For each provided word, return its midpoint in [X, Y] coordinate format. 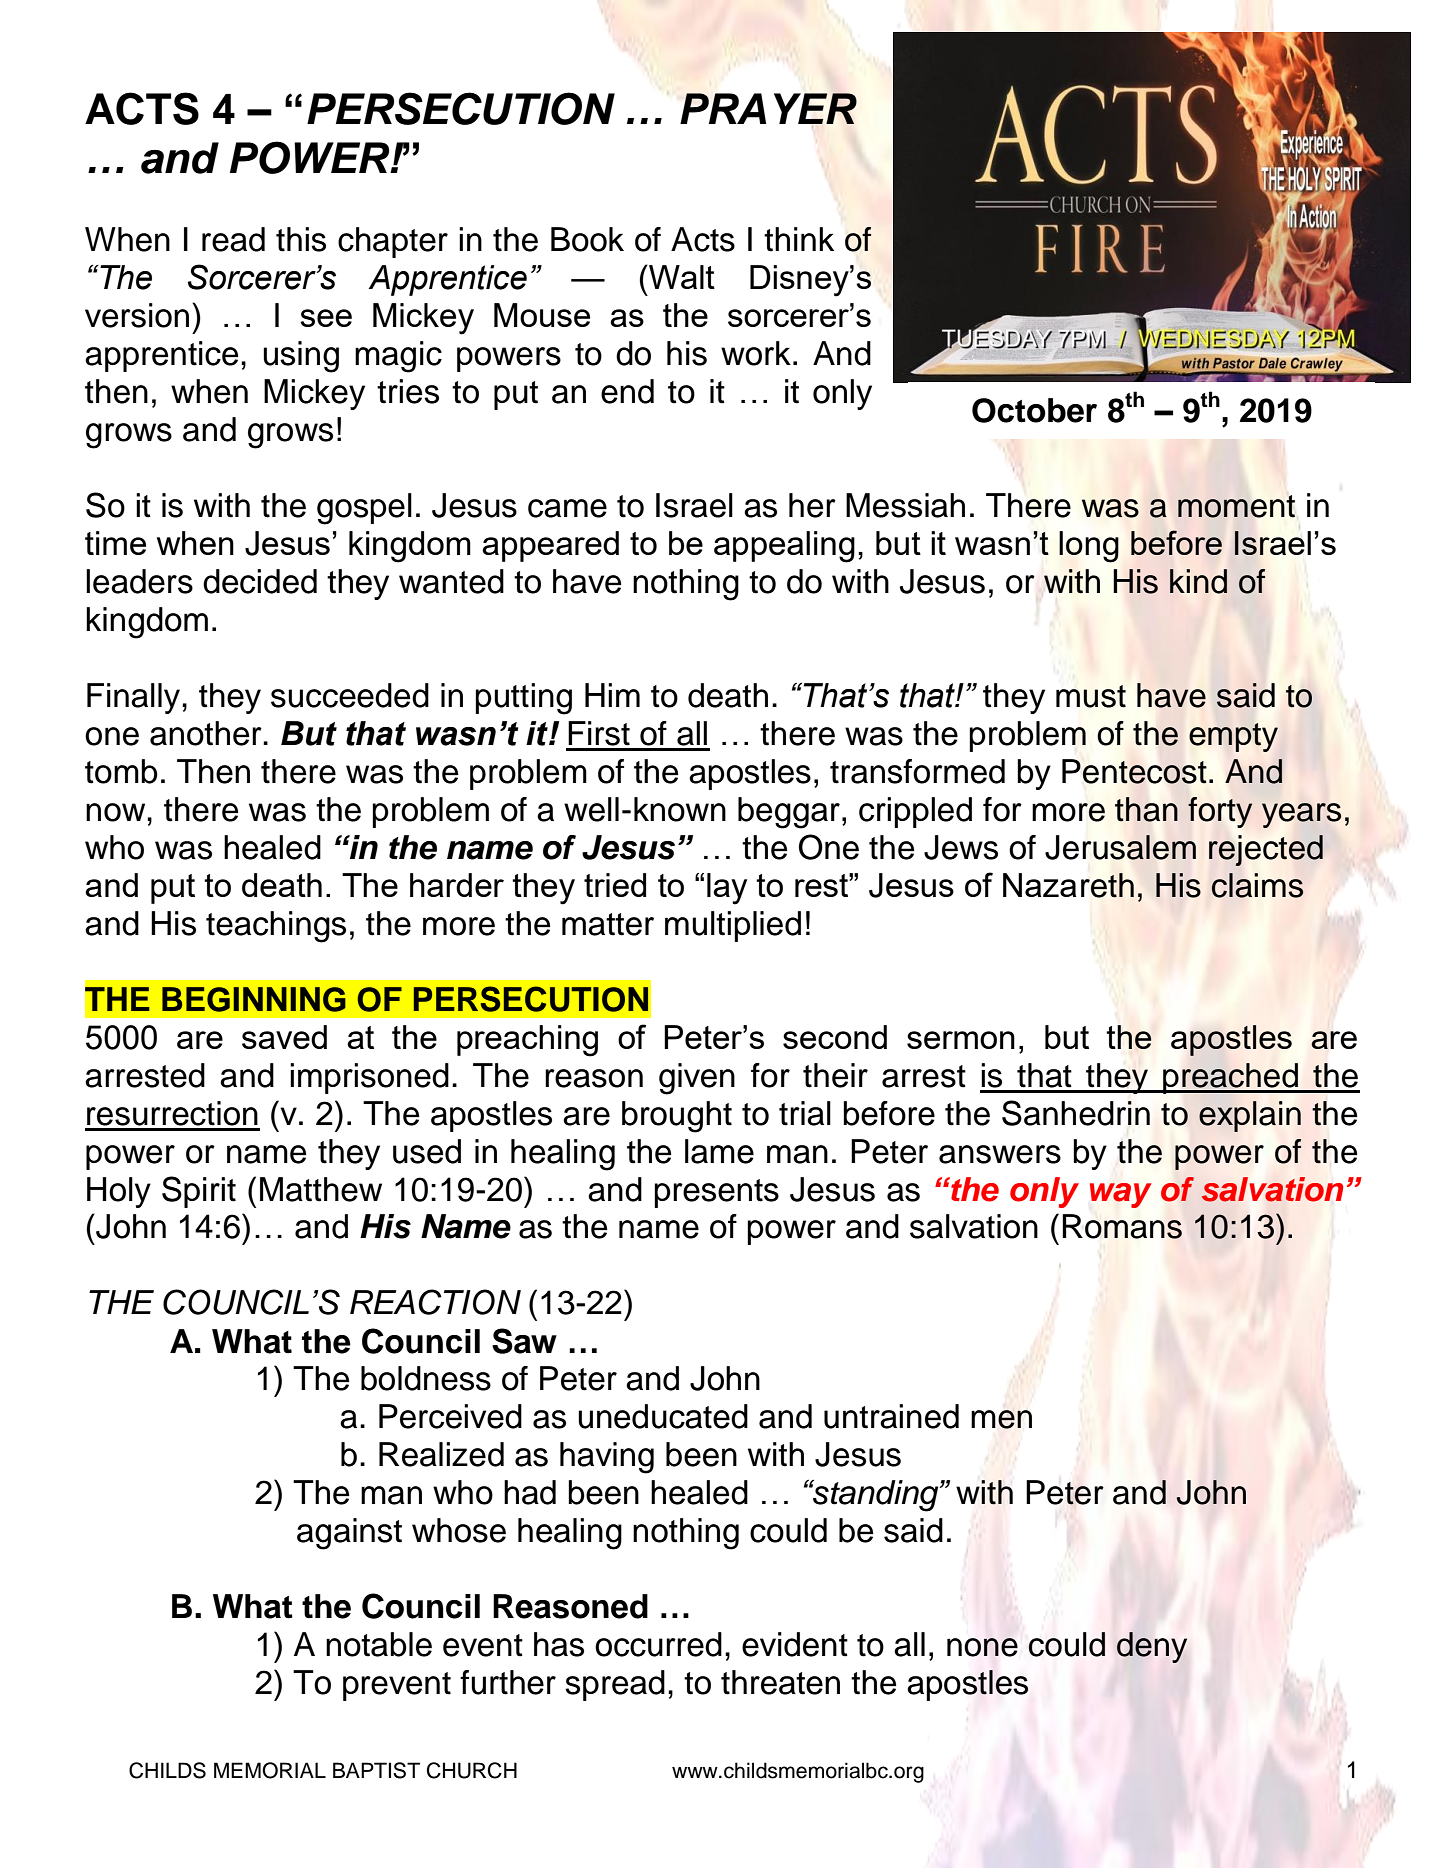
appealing [784, 547]
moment [1236, 506]
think [799, 239]
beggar [789, 813]
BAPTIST [376, 1770]
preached [1230, 1078]
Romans [1122, 1226]
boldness [426, 1378]
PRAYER [768, 108]
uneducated [663, 1416]
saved [284, 1037]
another [207, 733]
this [301, 239]
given [697, 1079]
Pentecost [1134, 771]
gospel [364, 509]
